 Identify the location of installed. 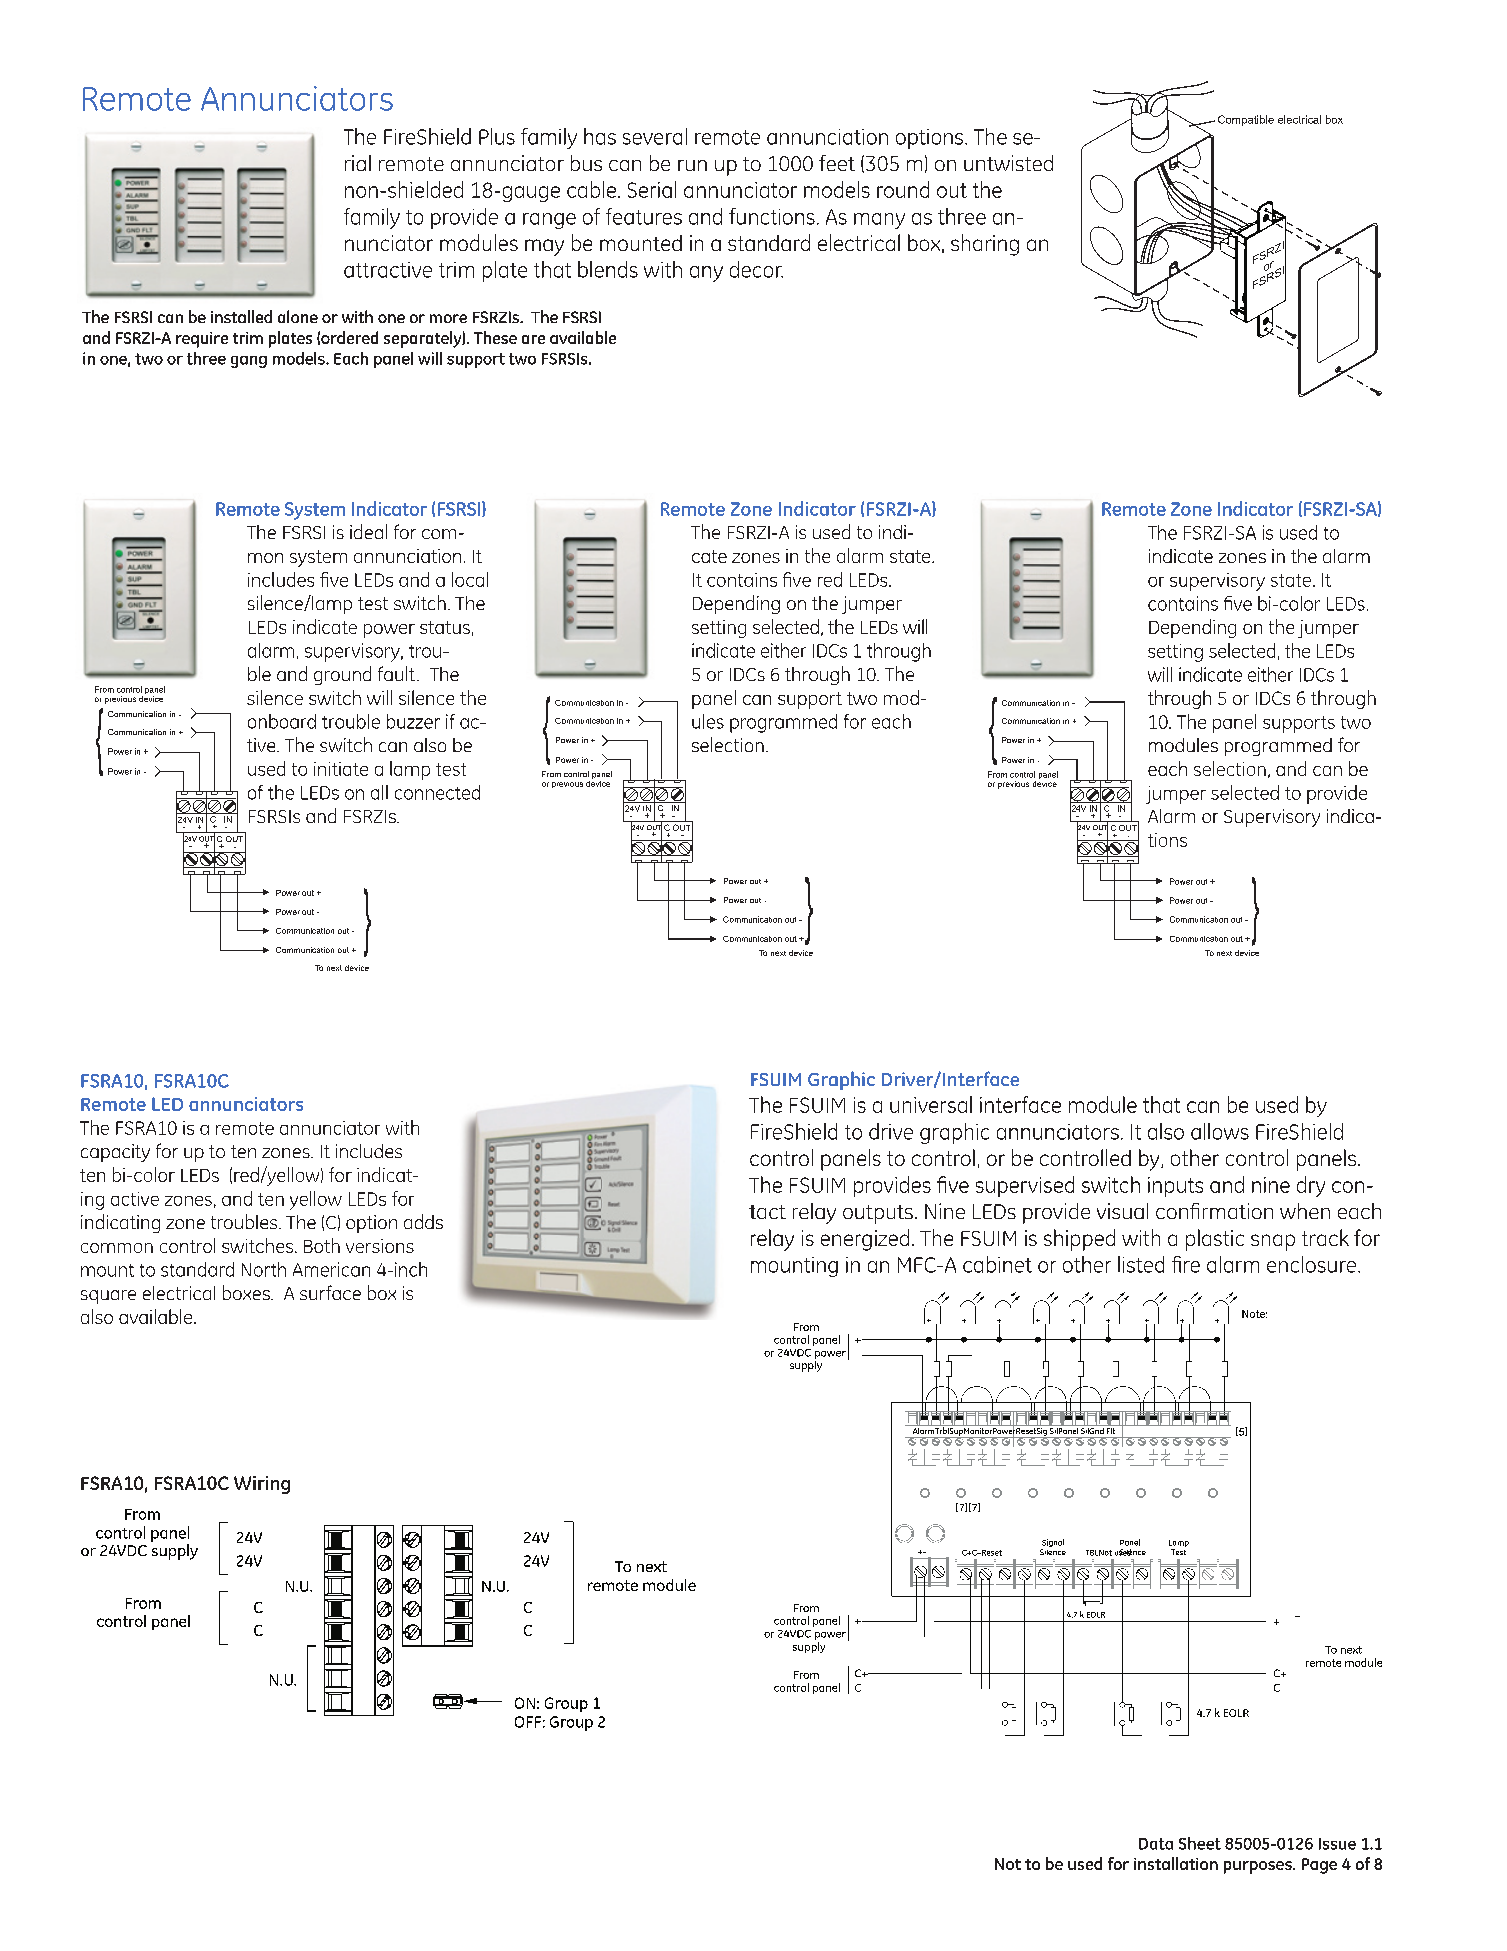
(241, 316).
